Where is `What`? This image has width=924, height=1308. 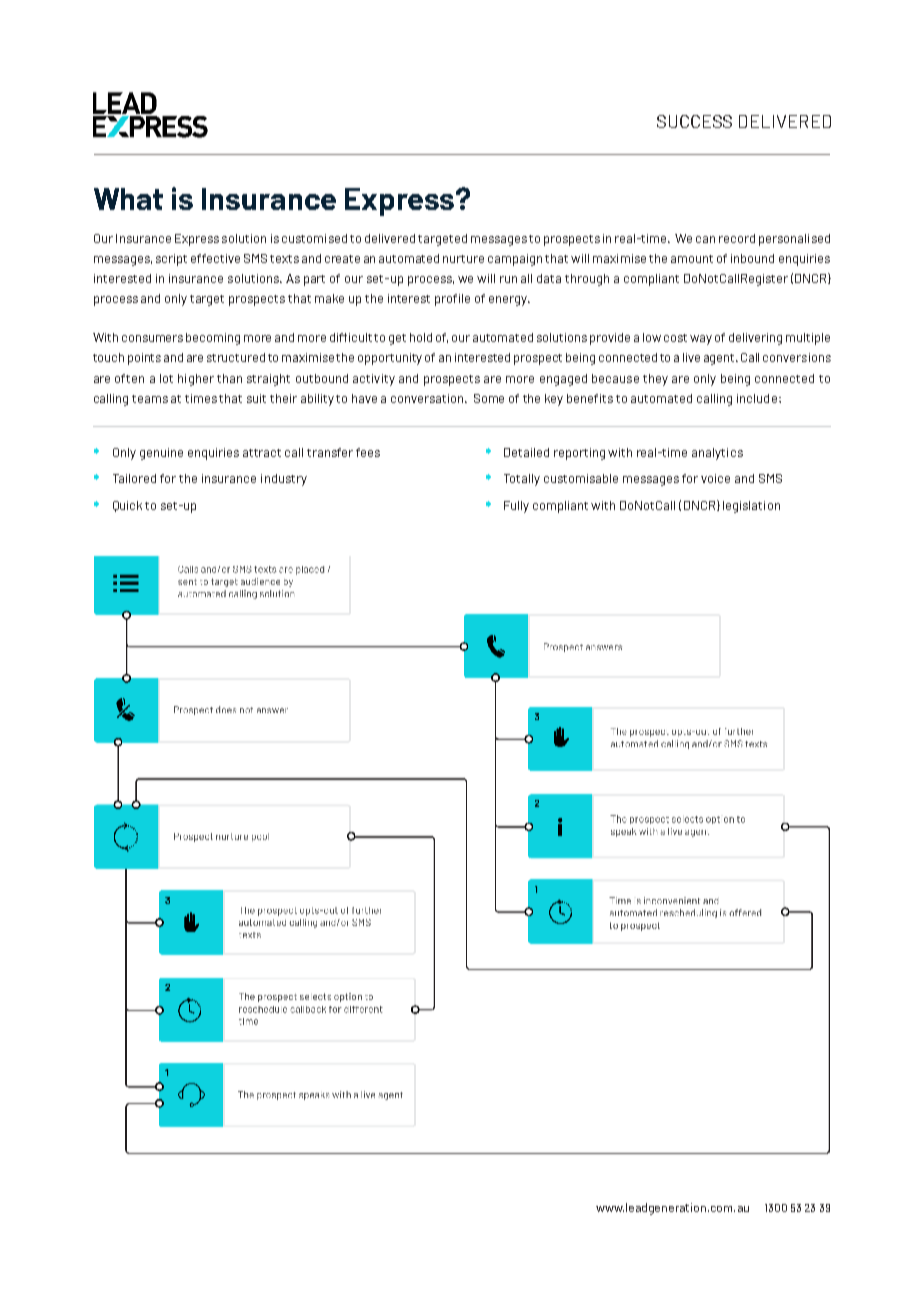 What is located at coordinates (128, 199).
